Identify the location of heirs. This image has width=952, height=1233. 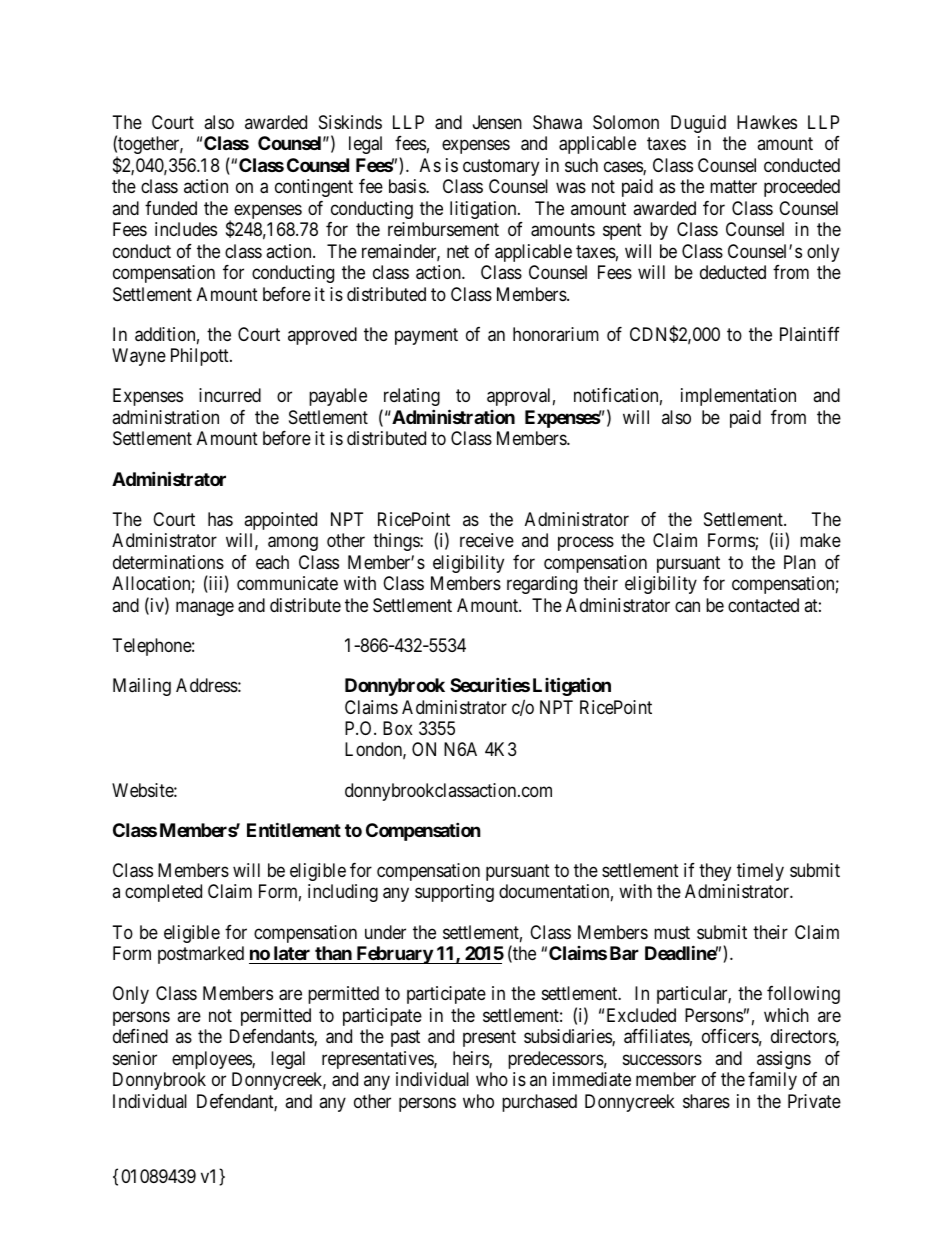
(471, 1059).
